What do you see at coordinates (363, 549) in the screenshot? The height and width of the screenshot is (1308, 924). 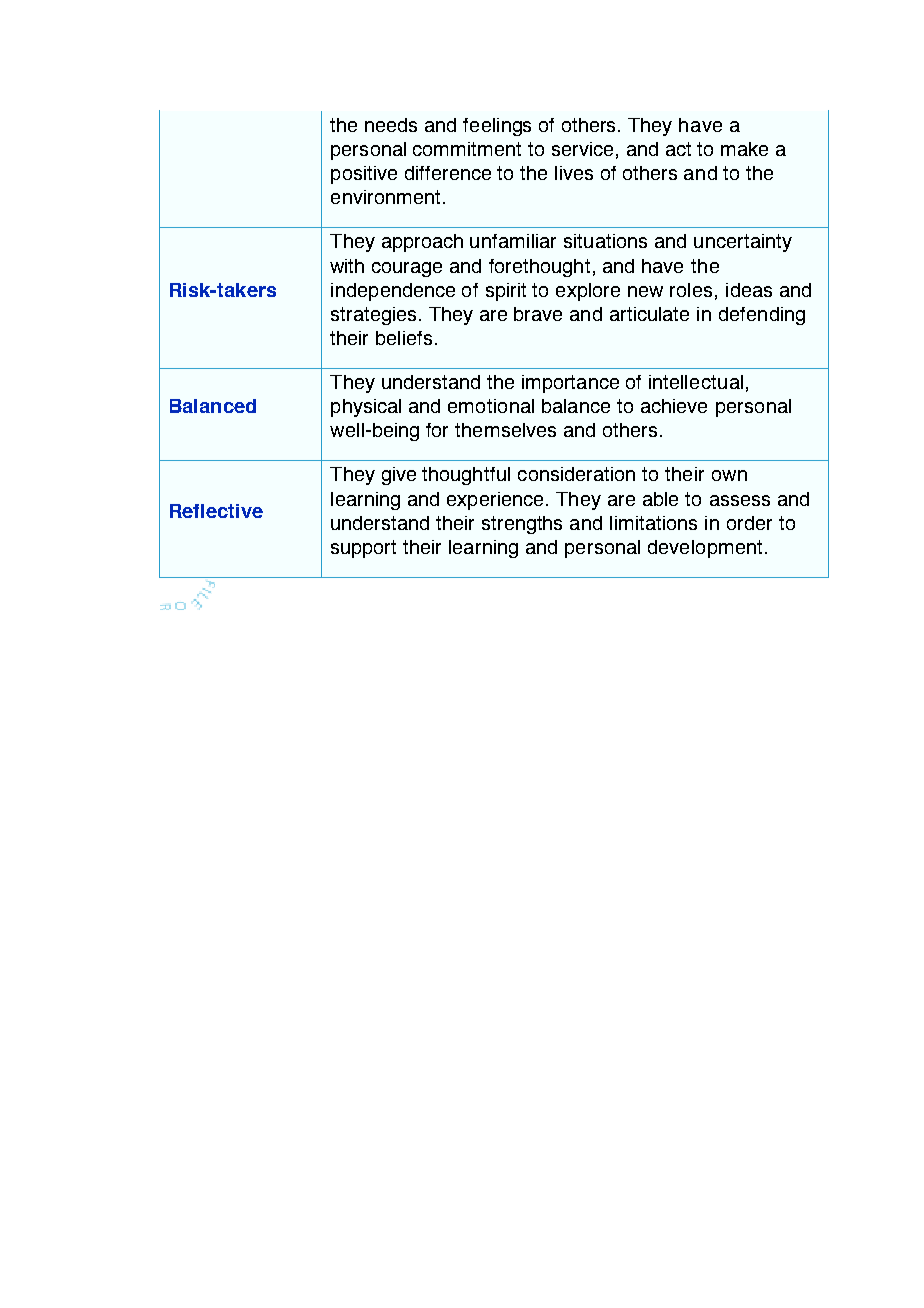 I see `support` at bounding box center [363, 549].
